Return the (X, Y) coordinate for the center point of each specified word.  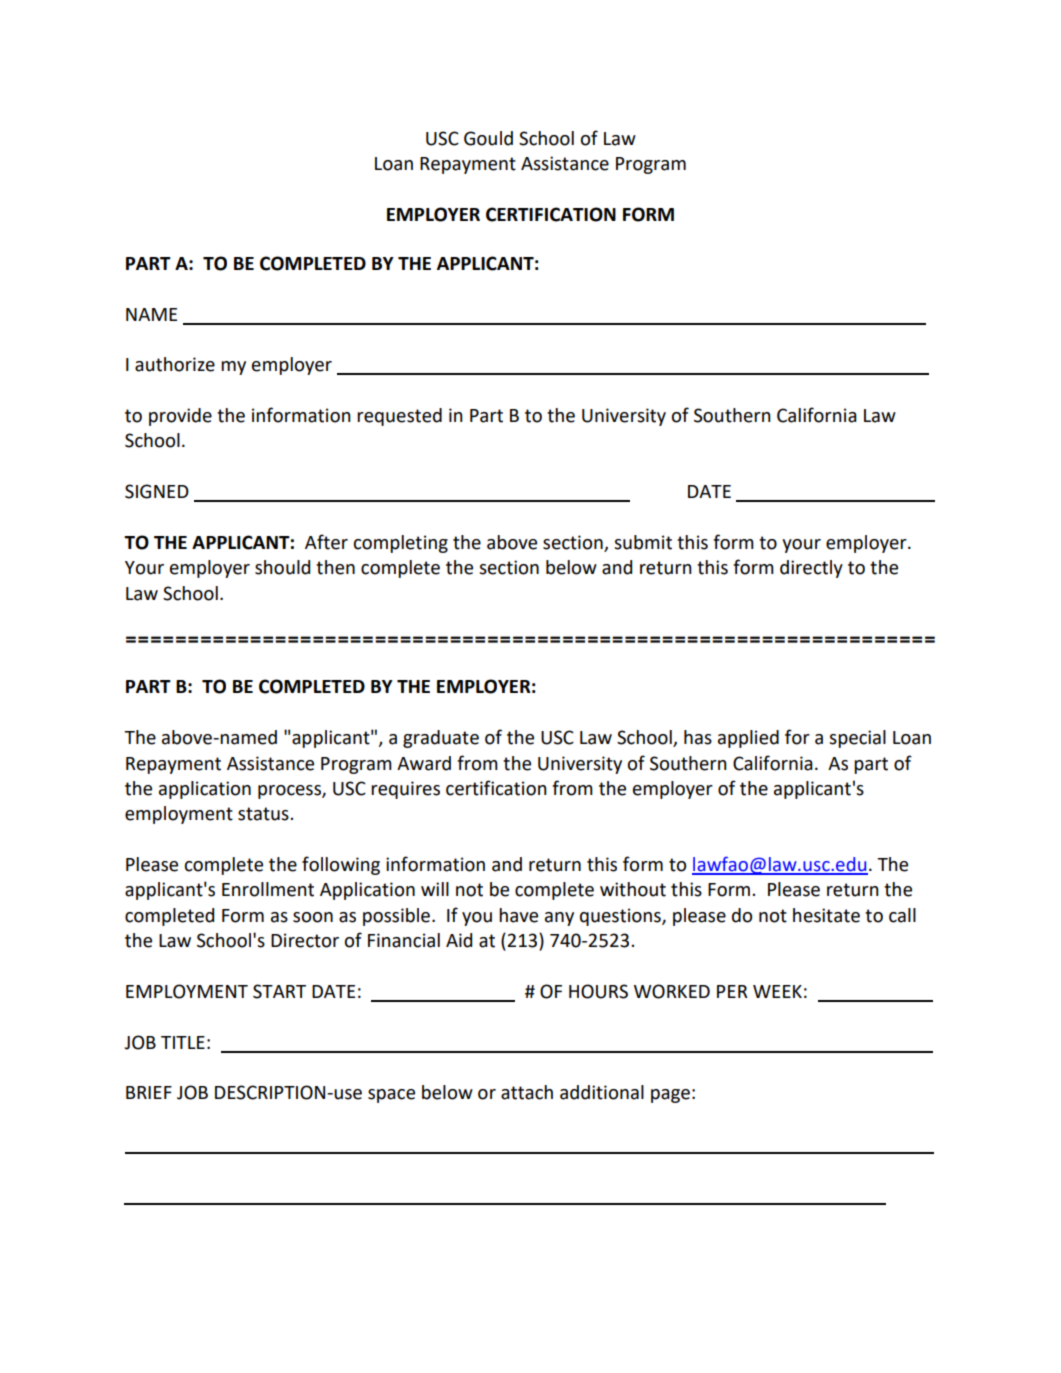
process (290, 792)
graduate (441, 739)
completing (401, 544)
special (857, 739)
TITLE (183, 1042)
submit (643, 542)
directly (811, 569)
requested (399, 417)
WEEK (777, 991)
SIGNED (157, 491)
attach (527, 1092)
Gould (488, 138)
